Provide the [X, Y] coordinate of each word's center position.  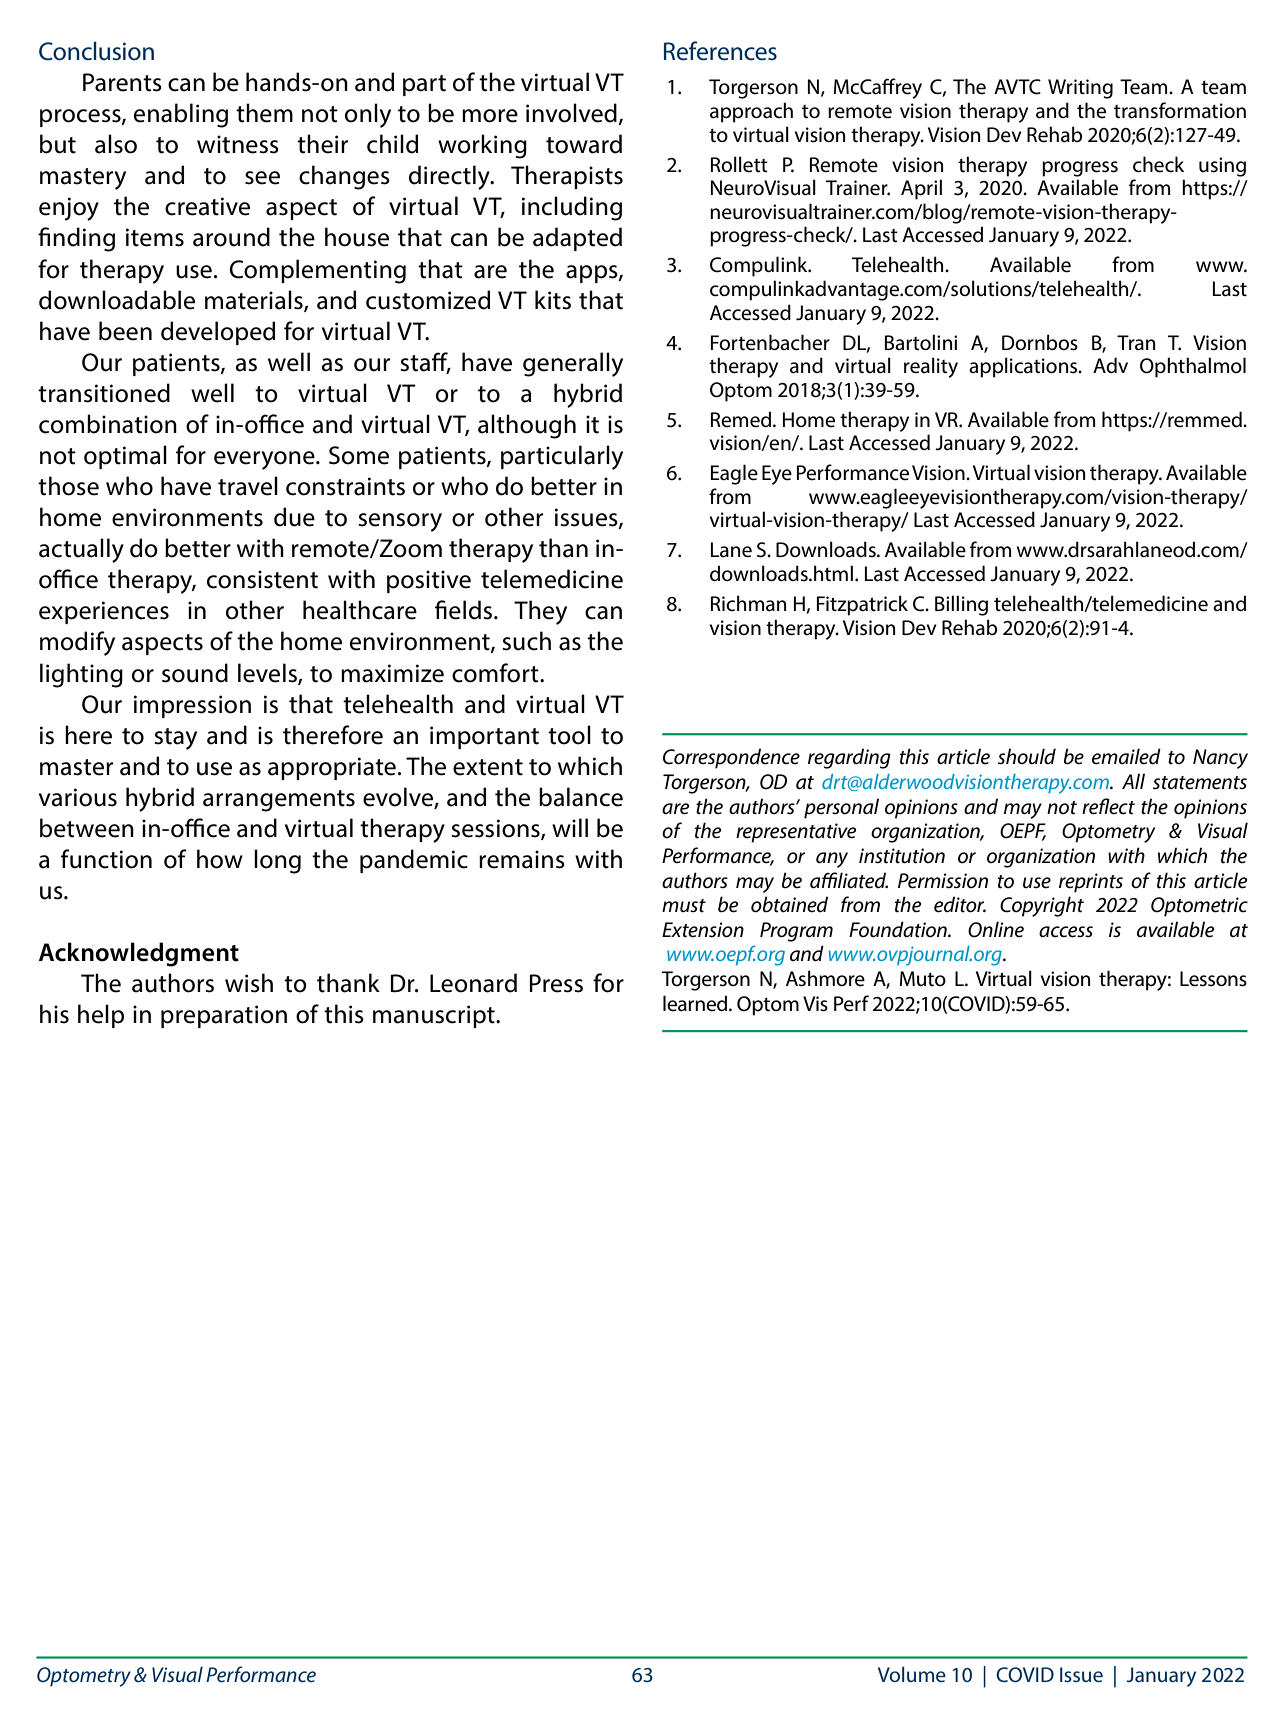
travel [248, 486]
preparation [224, 1016]
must [684, 906]
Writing [1080, 89]
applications [1024, 367]
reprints [1091, 883]
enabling [181, 115]
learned [696, 1003]
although [527, 426]
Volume [912, 1674]
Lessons [1213, 979]
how [220, 859]
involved [571, 113]
